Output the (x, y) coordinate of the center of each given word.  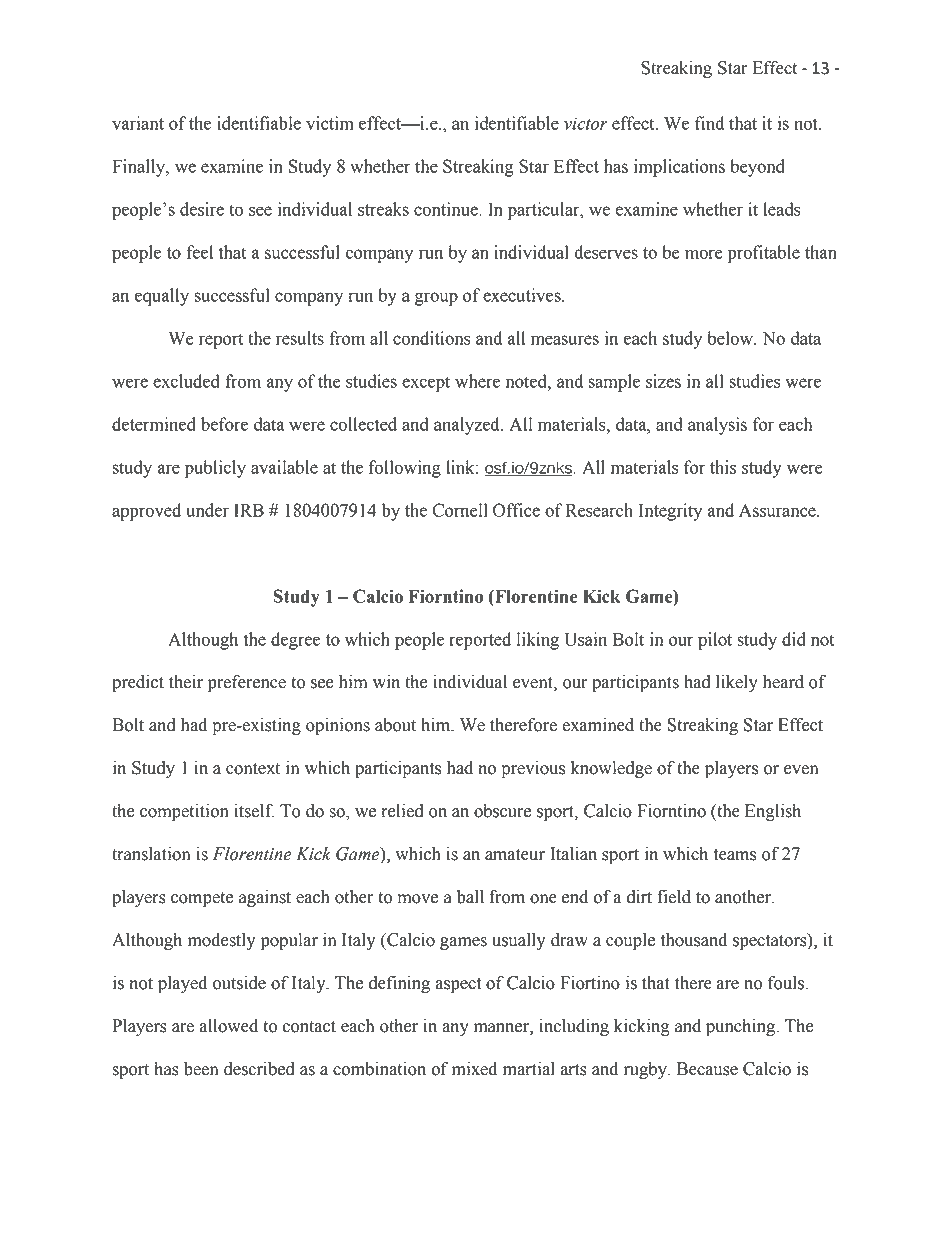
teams (735, 855)
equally (162, 297)
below (731, 338)
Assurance (778, 510)
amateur (515, 855)
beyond (757, 168)
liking (538, 641)
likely (737, 683)
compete (202, 899)
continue (447, 209)
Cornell (460, 510)
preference (247, 683)
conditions (432, 338)
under (207, 510)
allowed (229, 1026)
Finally (140, 168)
